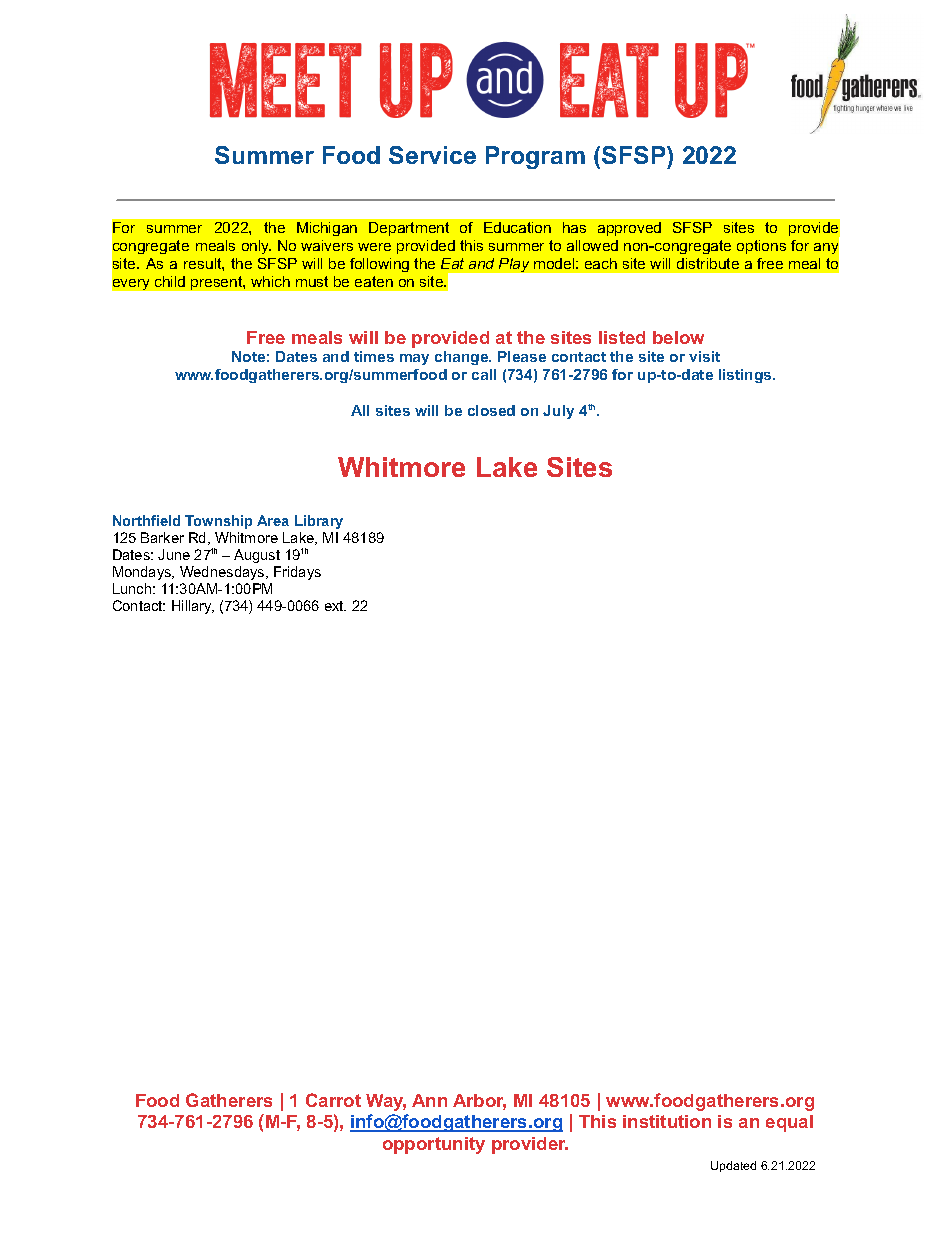 The image size is (952, 1233). Describe the element at coordinates (761, 247) in the screenshot. I see `options` at that location.
